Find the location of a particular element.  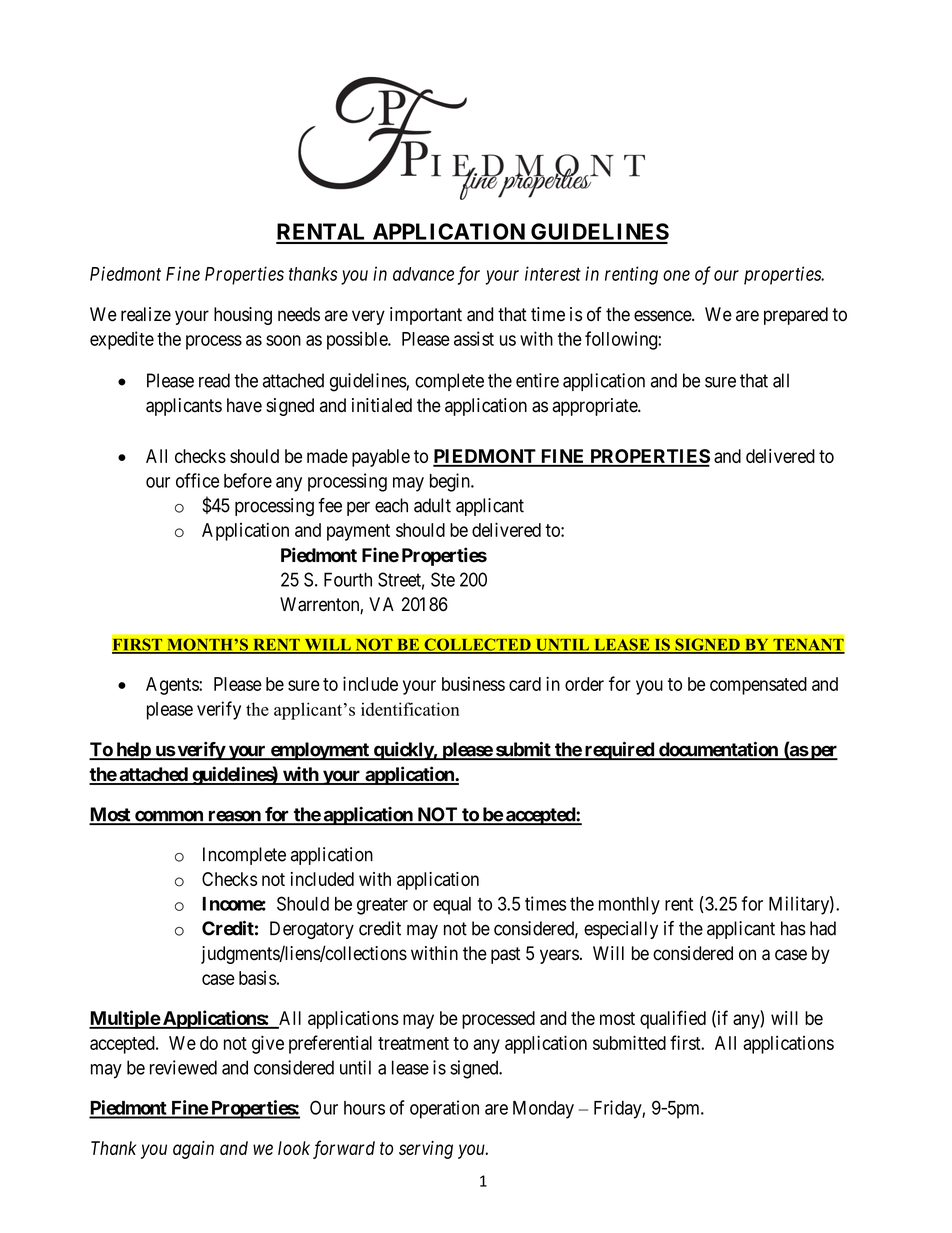

prepared is located at coordinates (796, 316).
